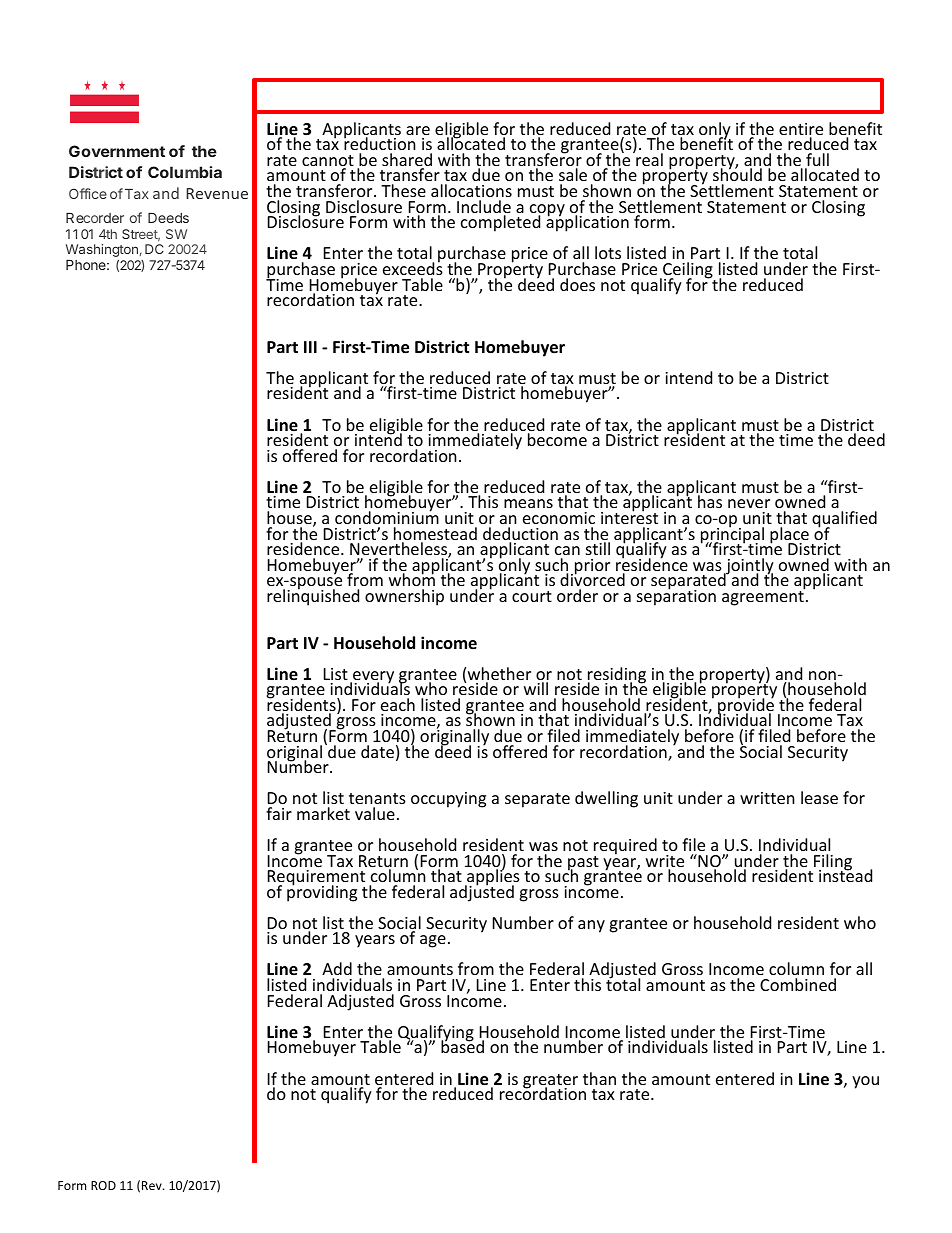 The width and height of the screenshot is (952, 1233). What do you see at coordinates (462, 1046) in the screenshot?
I see `based` at bounding box center [462, 1046].
